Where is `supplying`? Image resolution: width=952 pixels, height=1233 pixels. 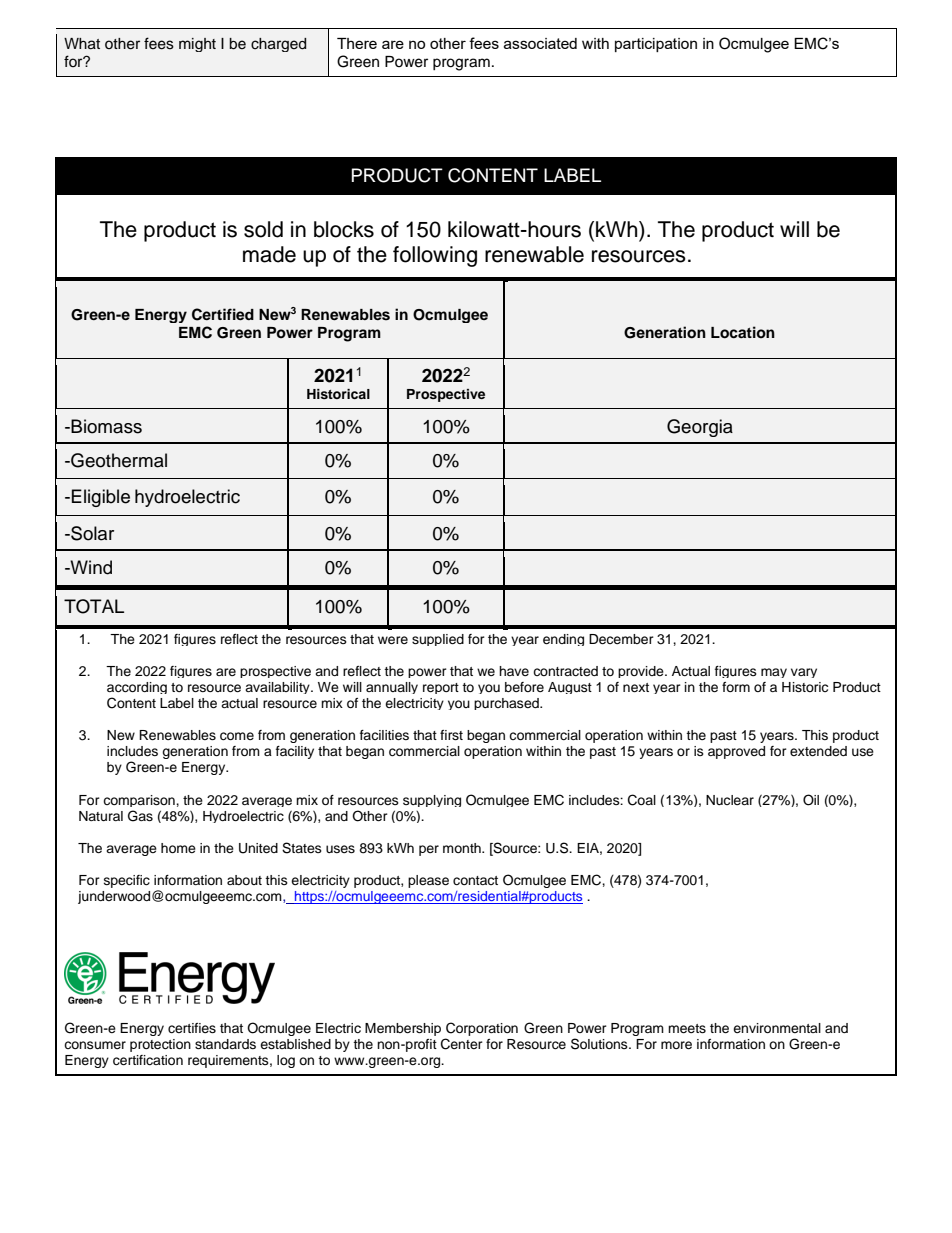 supplying is located at coordinates (432, 801).
